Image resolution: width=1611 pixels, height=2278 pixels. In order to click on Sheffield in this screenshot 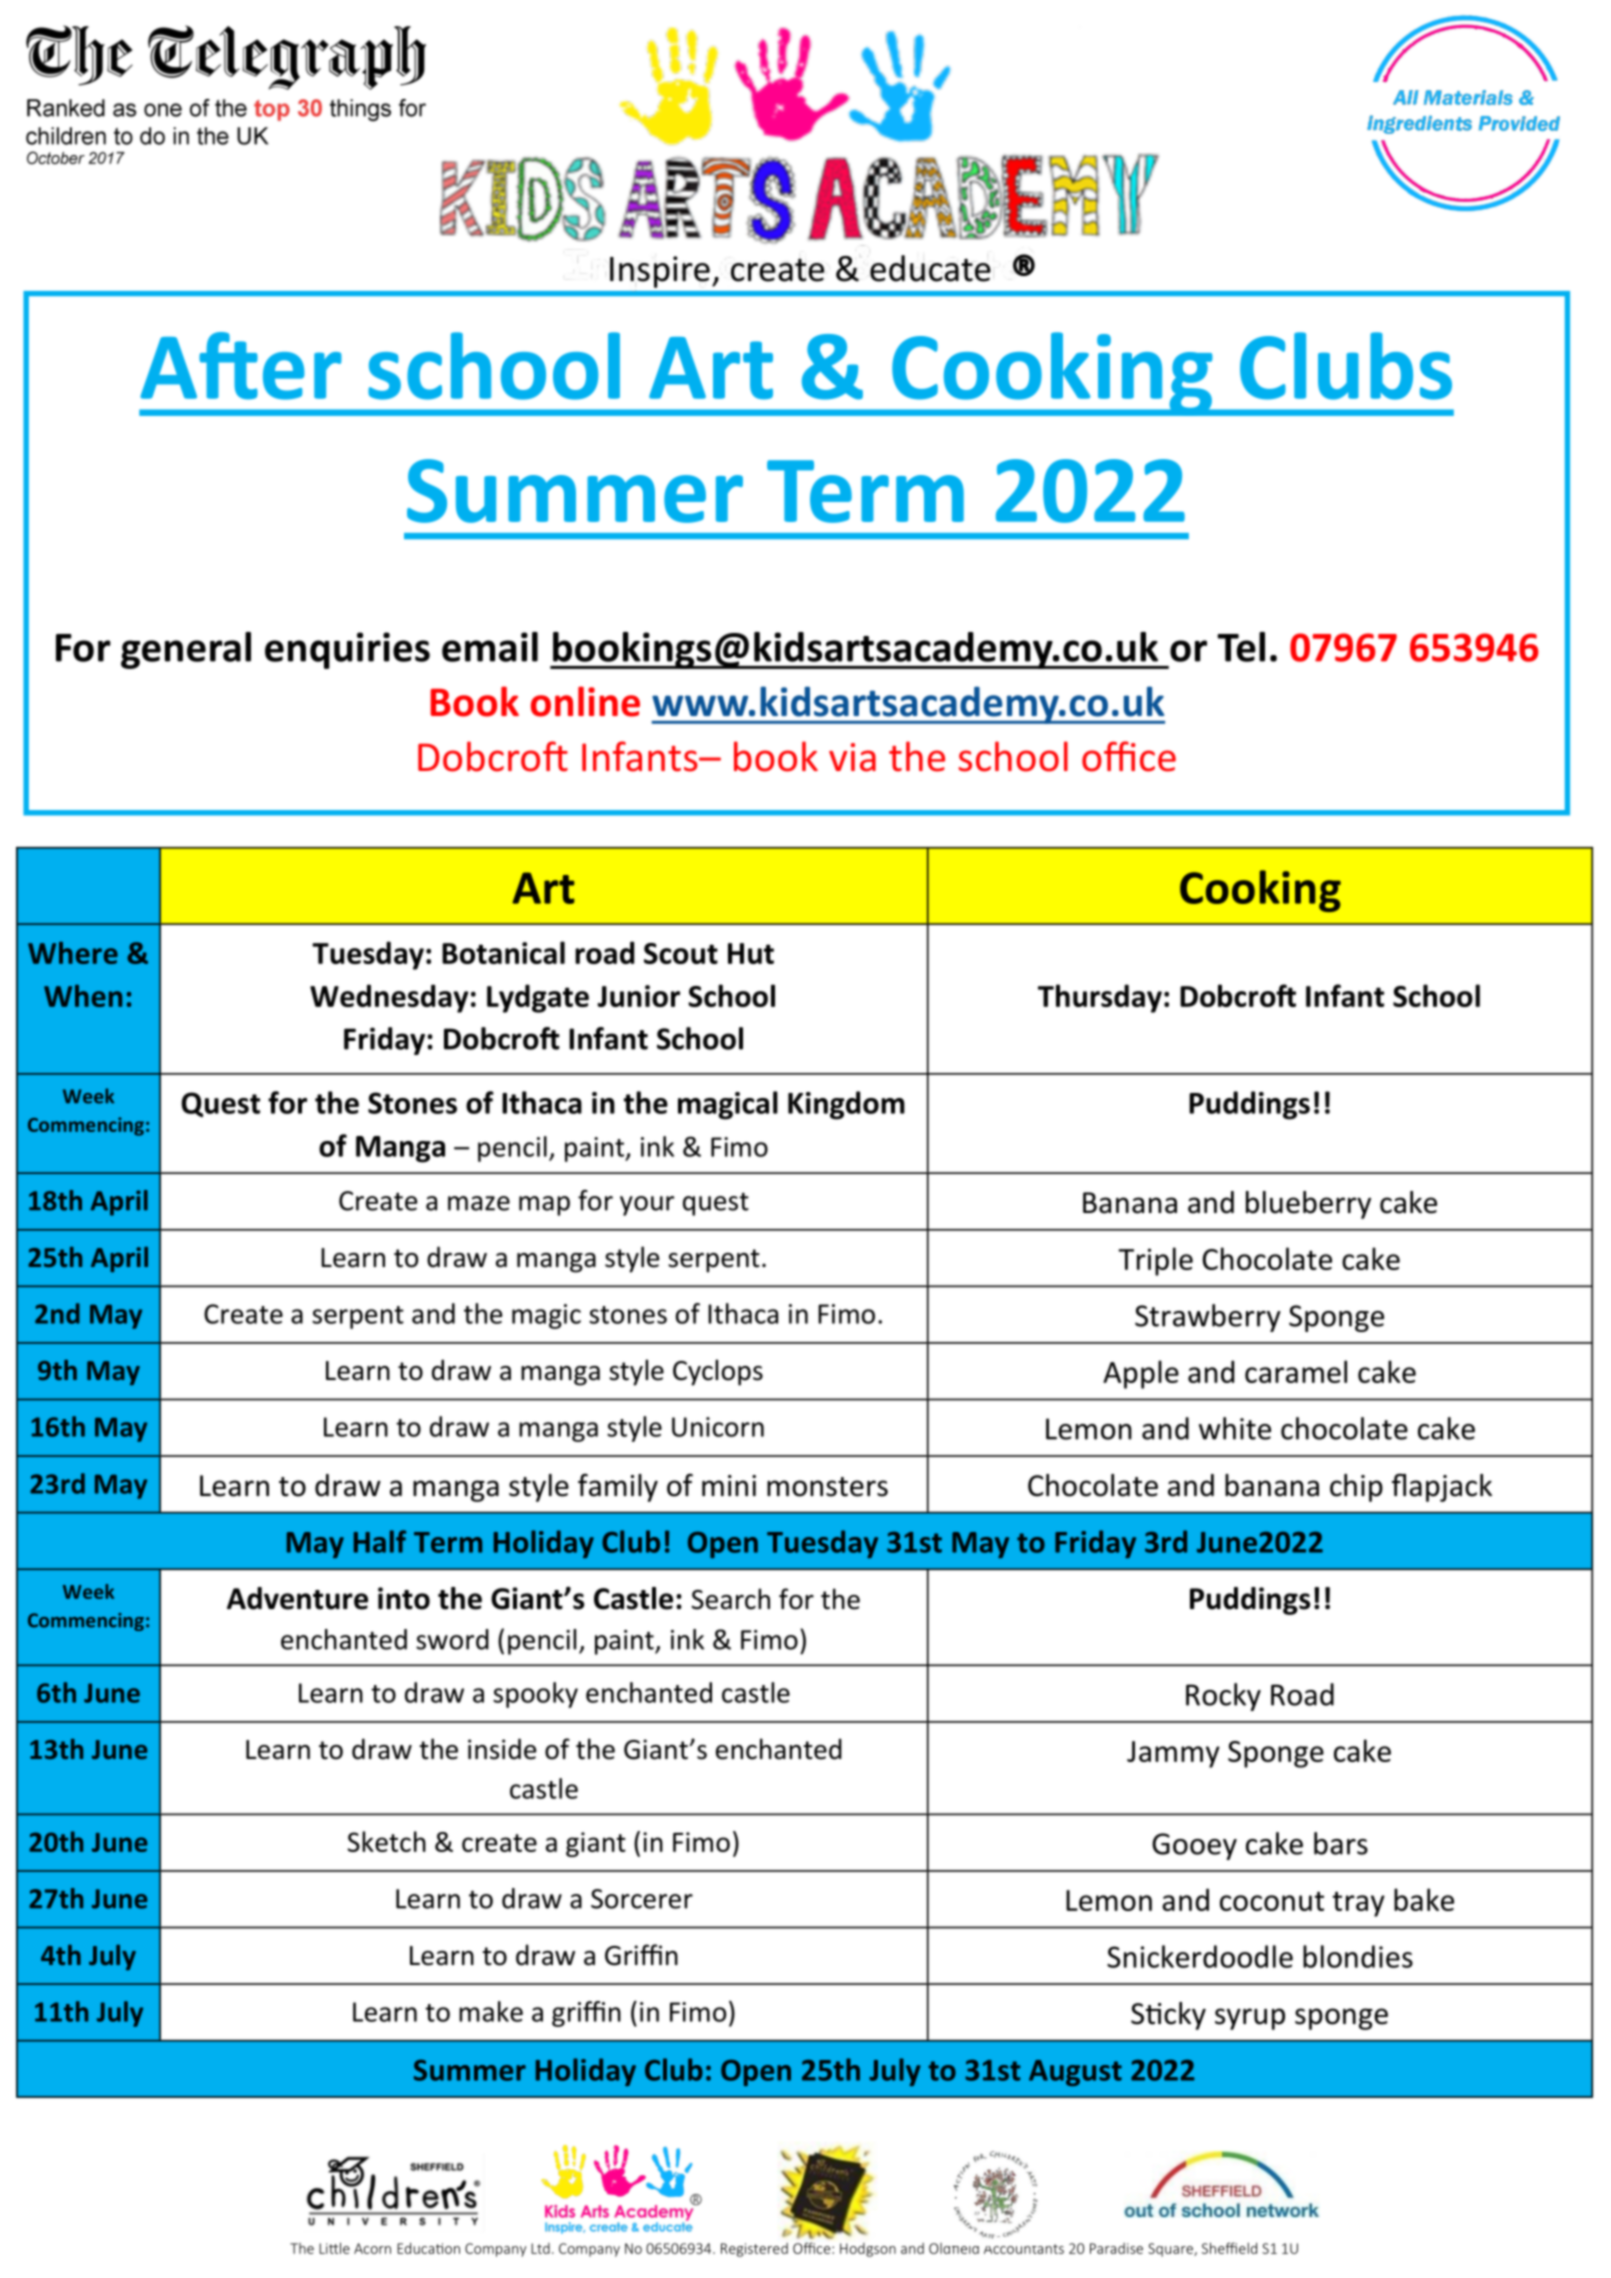, I will do `click(1229, 2248)`.
